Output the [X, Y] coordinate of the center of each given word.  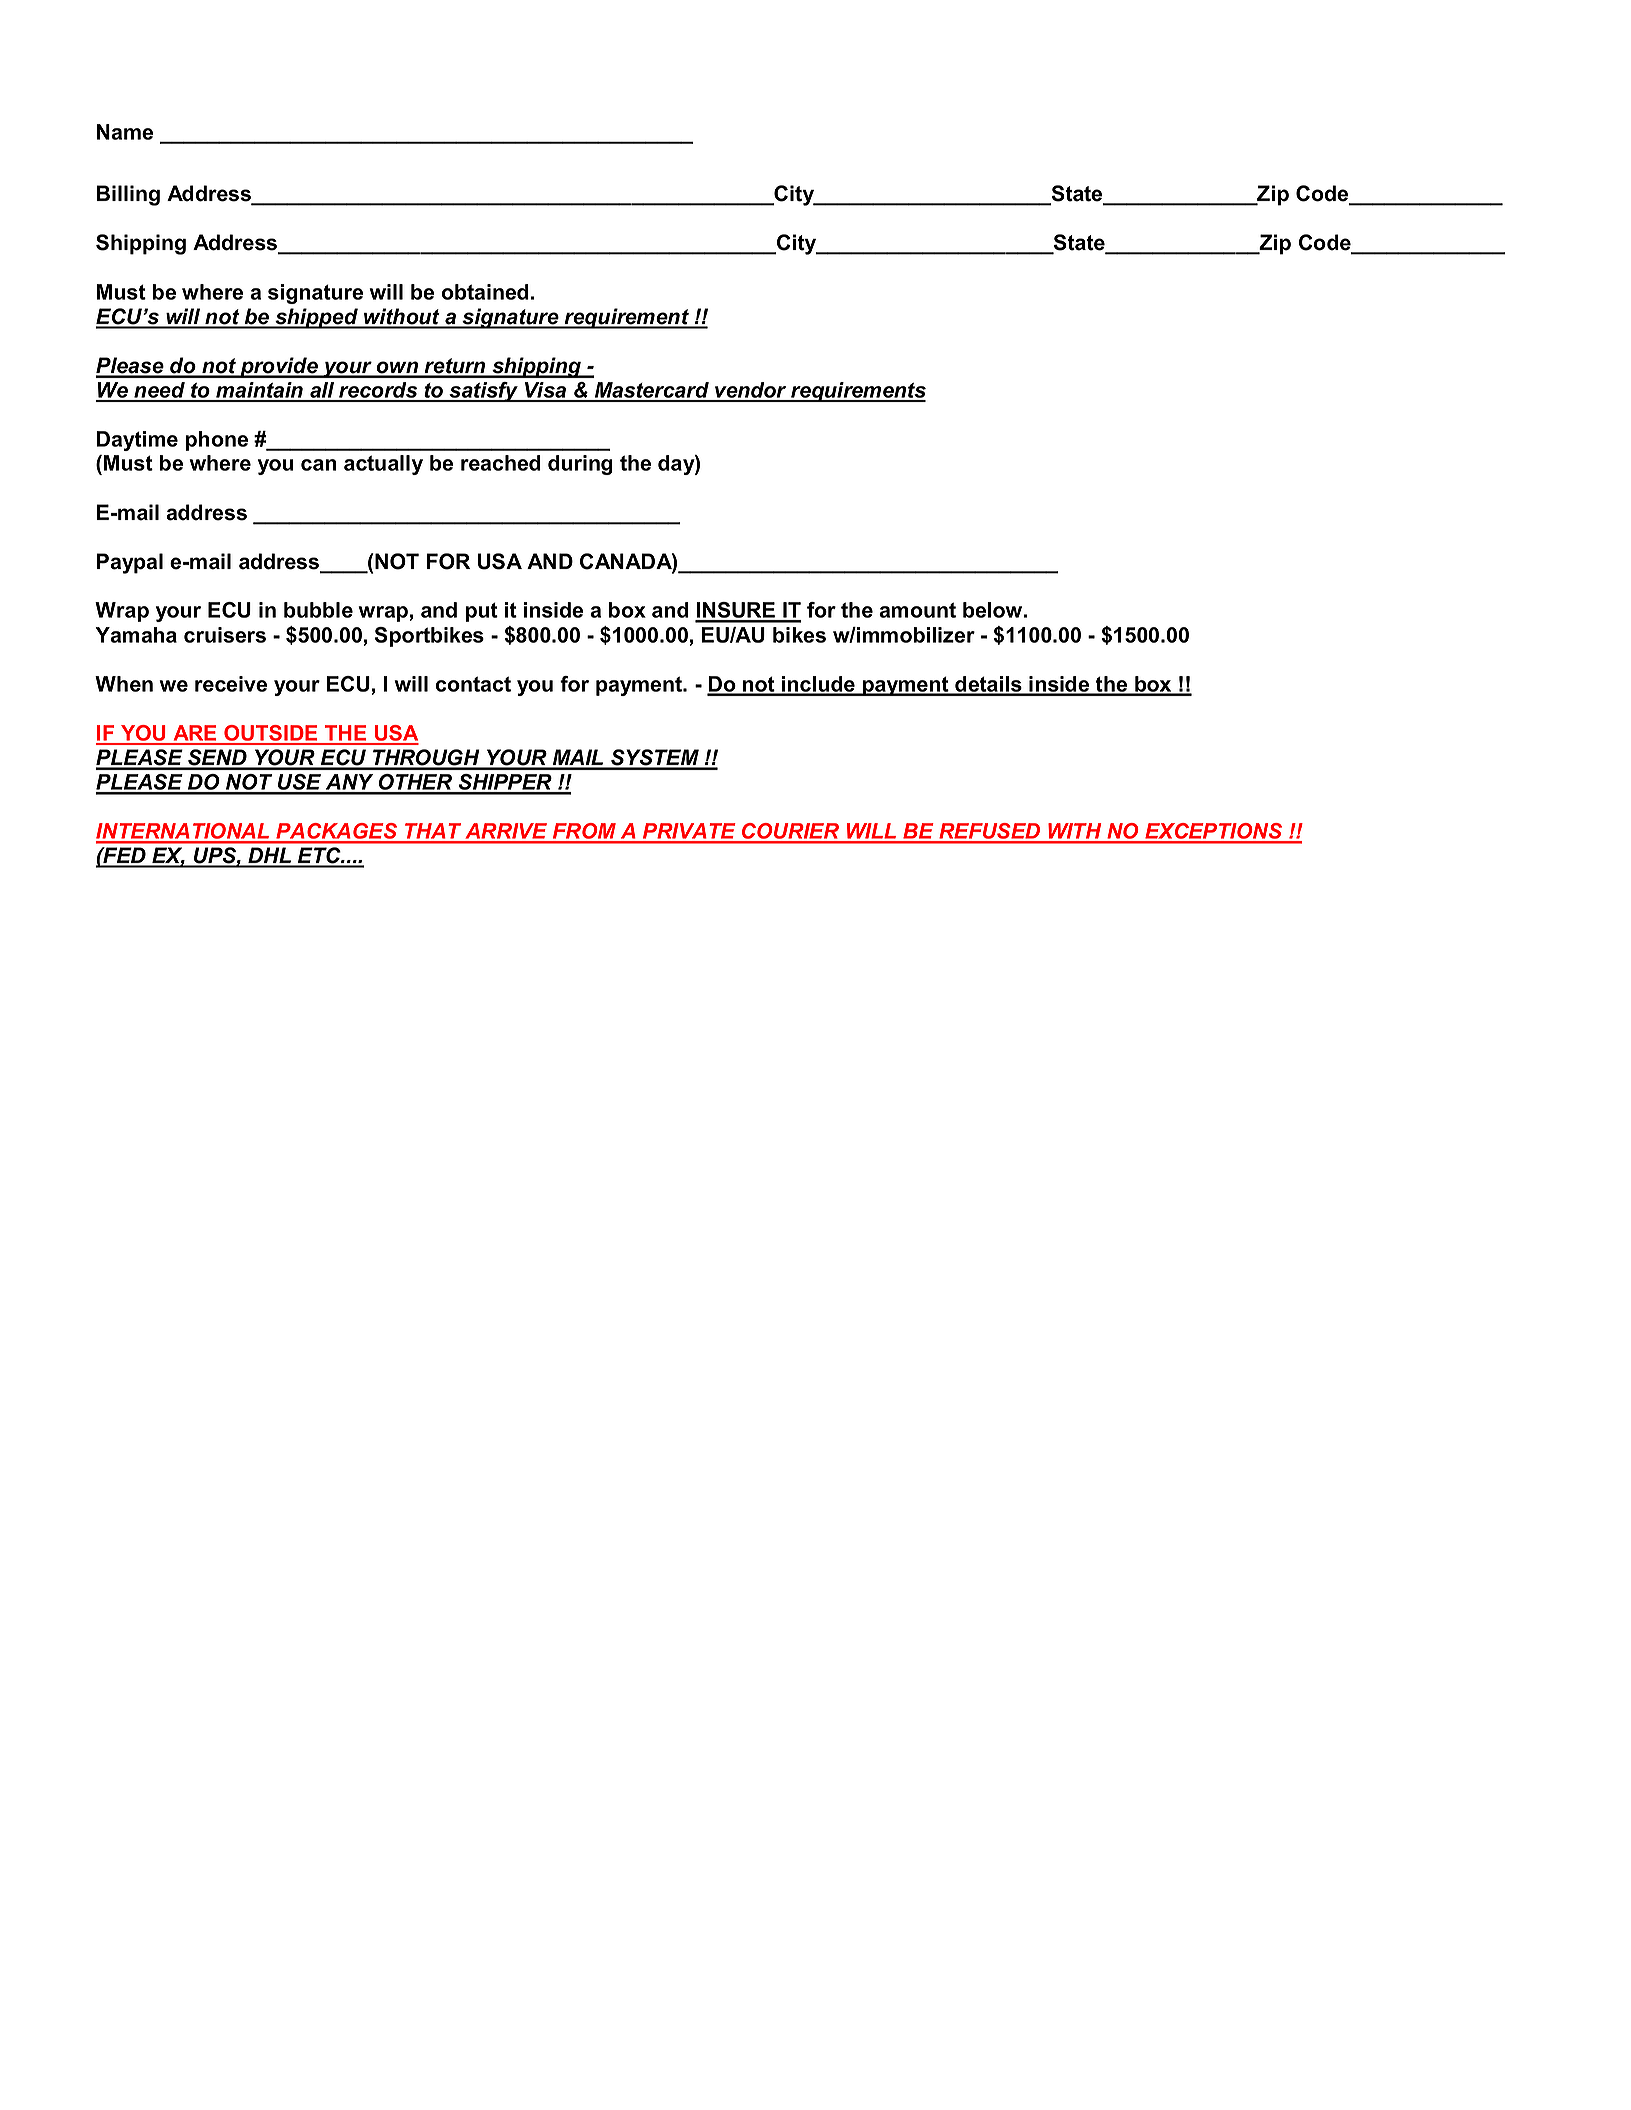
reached [501, 463]
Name [125, 132]
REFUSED [990, 832]
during [580, 465]
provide [279, 367]
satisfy [484, 392]
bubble [318, 610]
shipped [317, 318]
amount [917, 610]
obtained [485, 292]
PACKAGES [337, 832]
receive [231, 684]
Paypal [130, 563]
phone [217, 441]
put [482, 612]
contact [473, 684]
